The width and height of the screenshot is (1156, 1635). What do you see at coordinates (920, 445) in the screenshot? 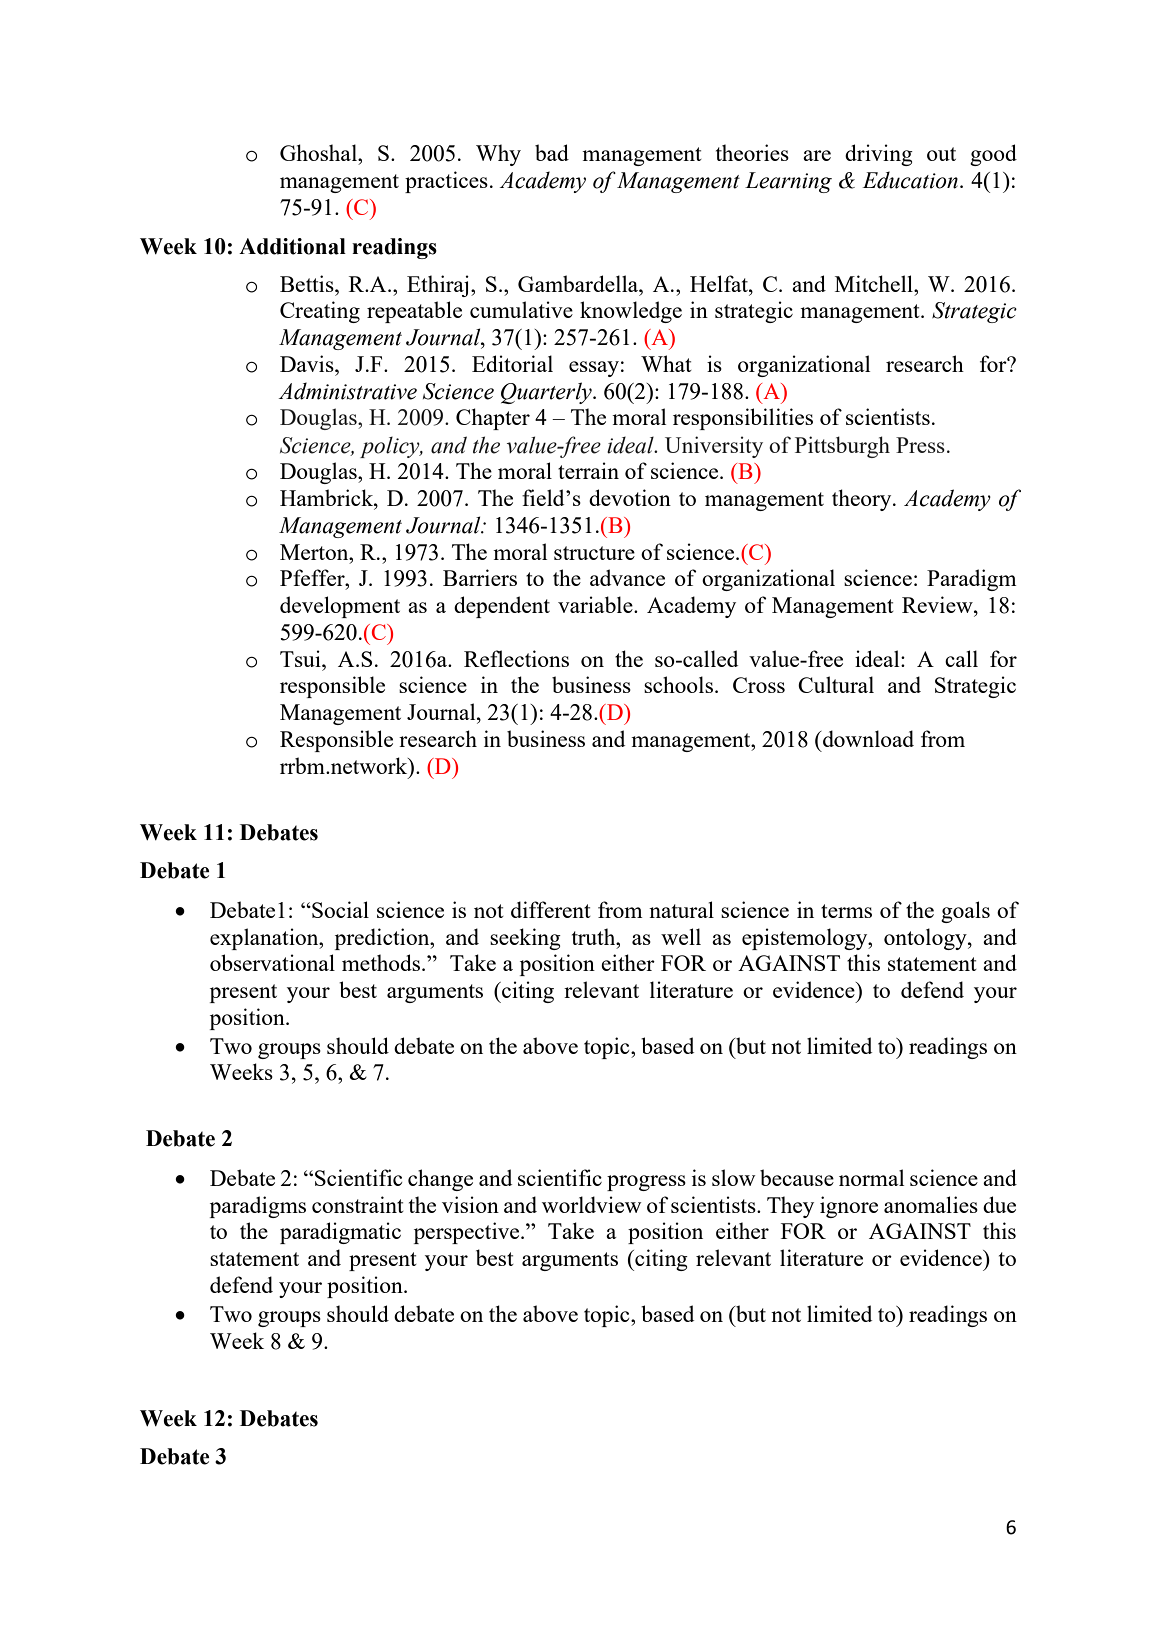
I see `Press` at bounding box center [920, 445].
